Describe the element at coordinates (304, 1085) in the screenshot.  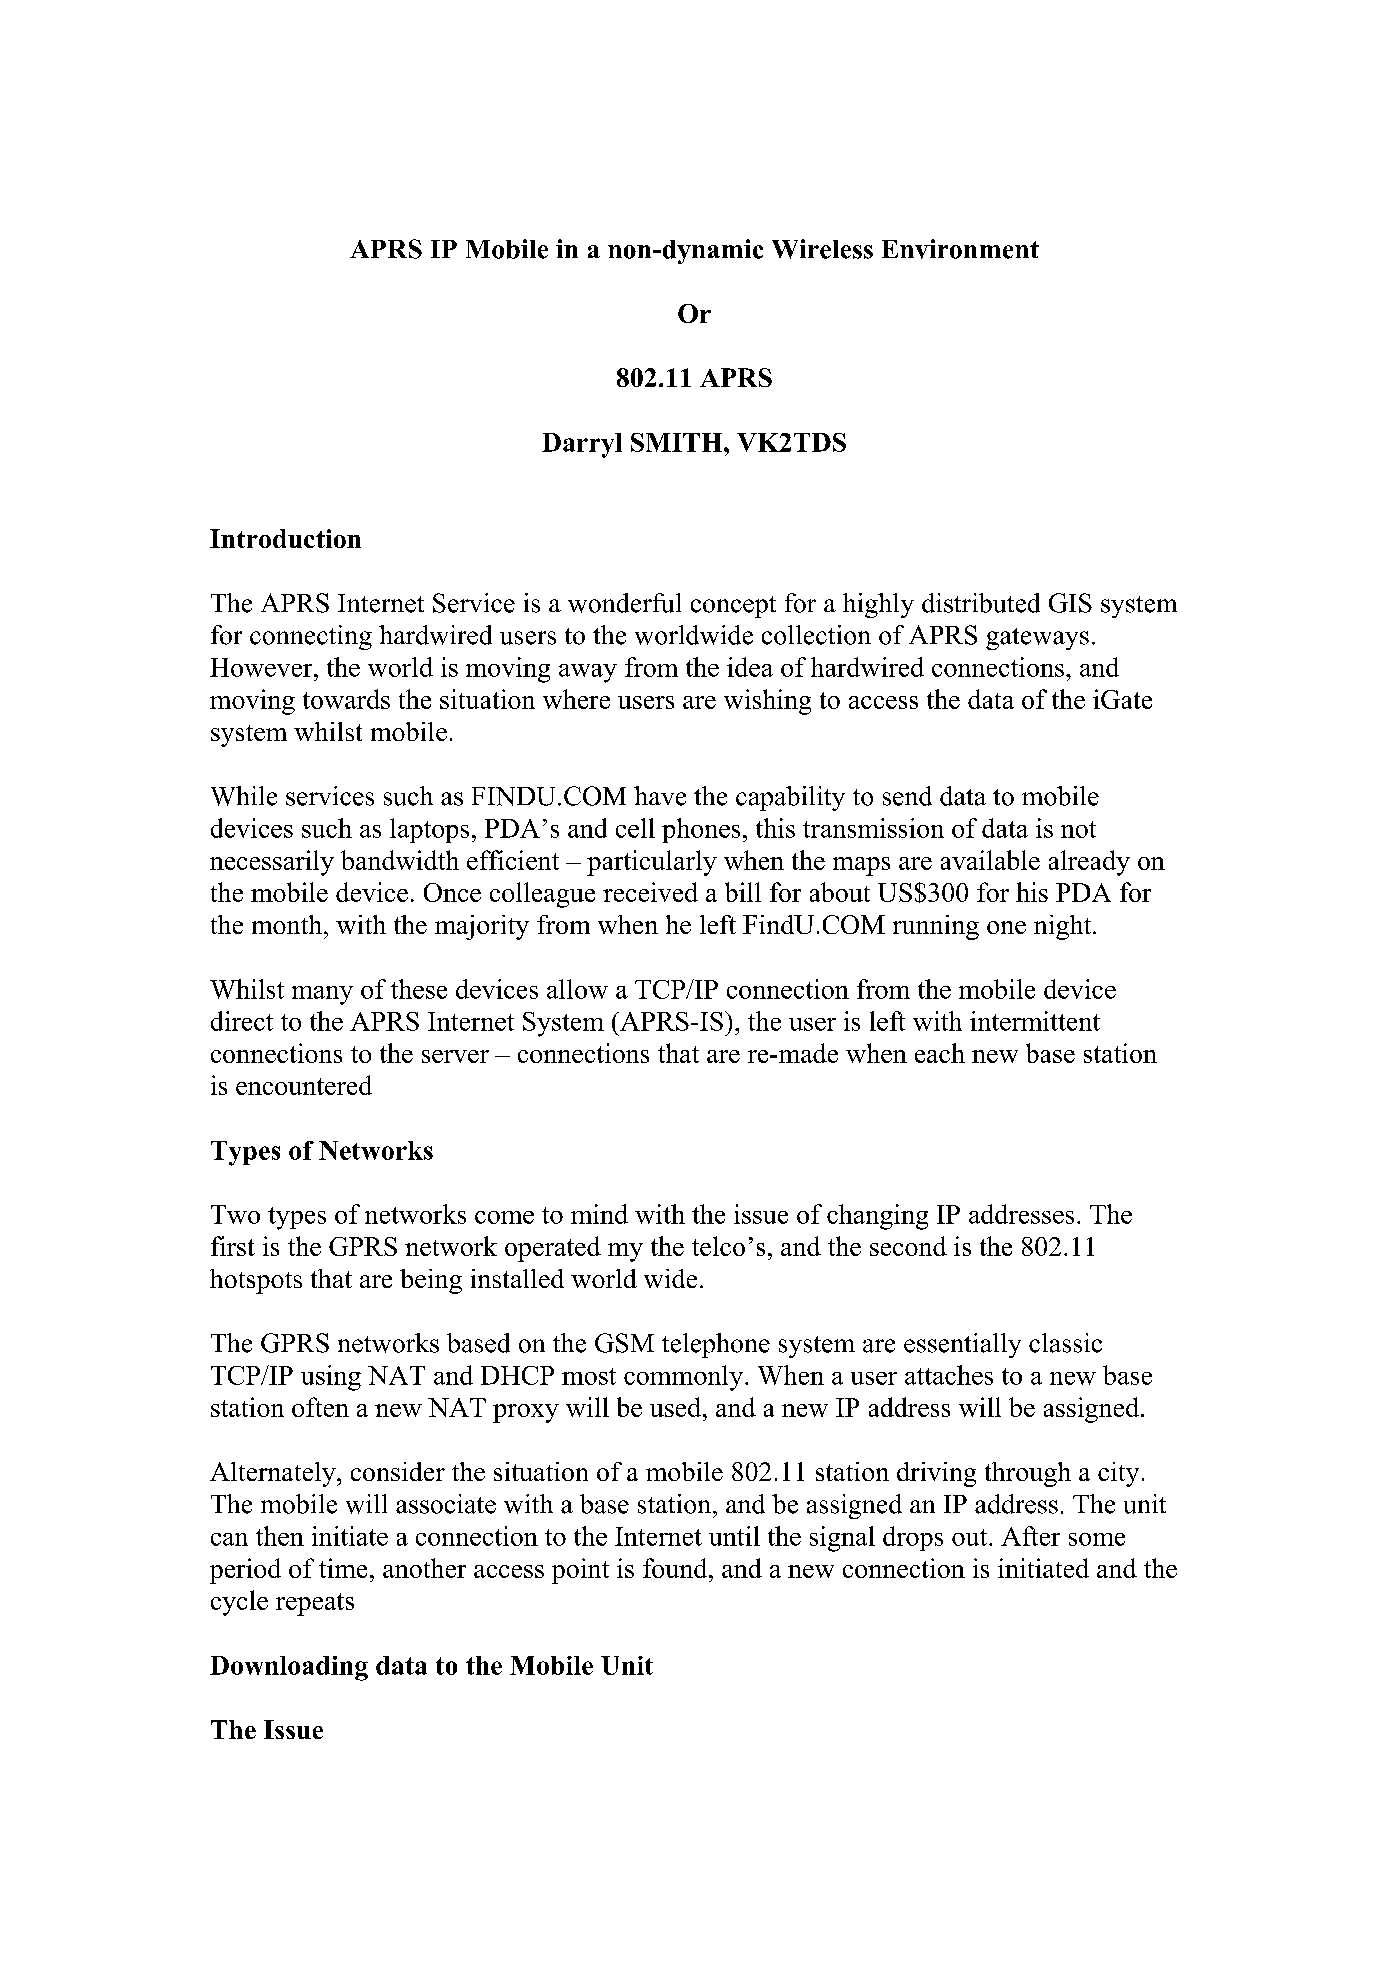
I see `encountered` at that location.
